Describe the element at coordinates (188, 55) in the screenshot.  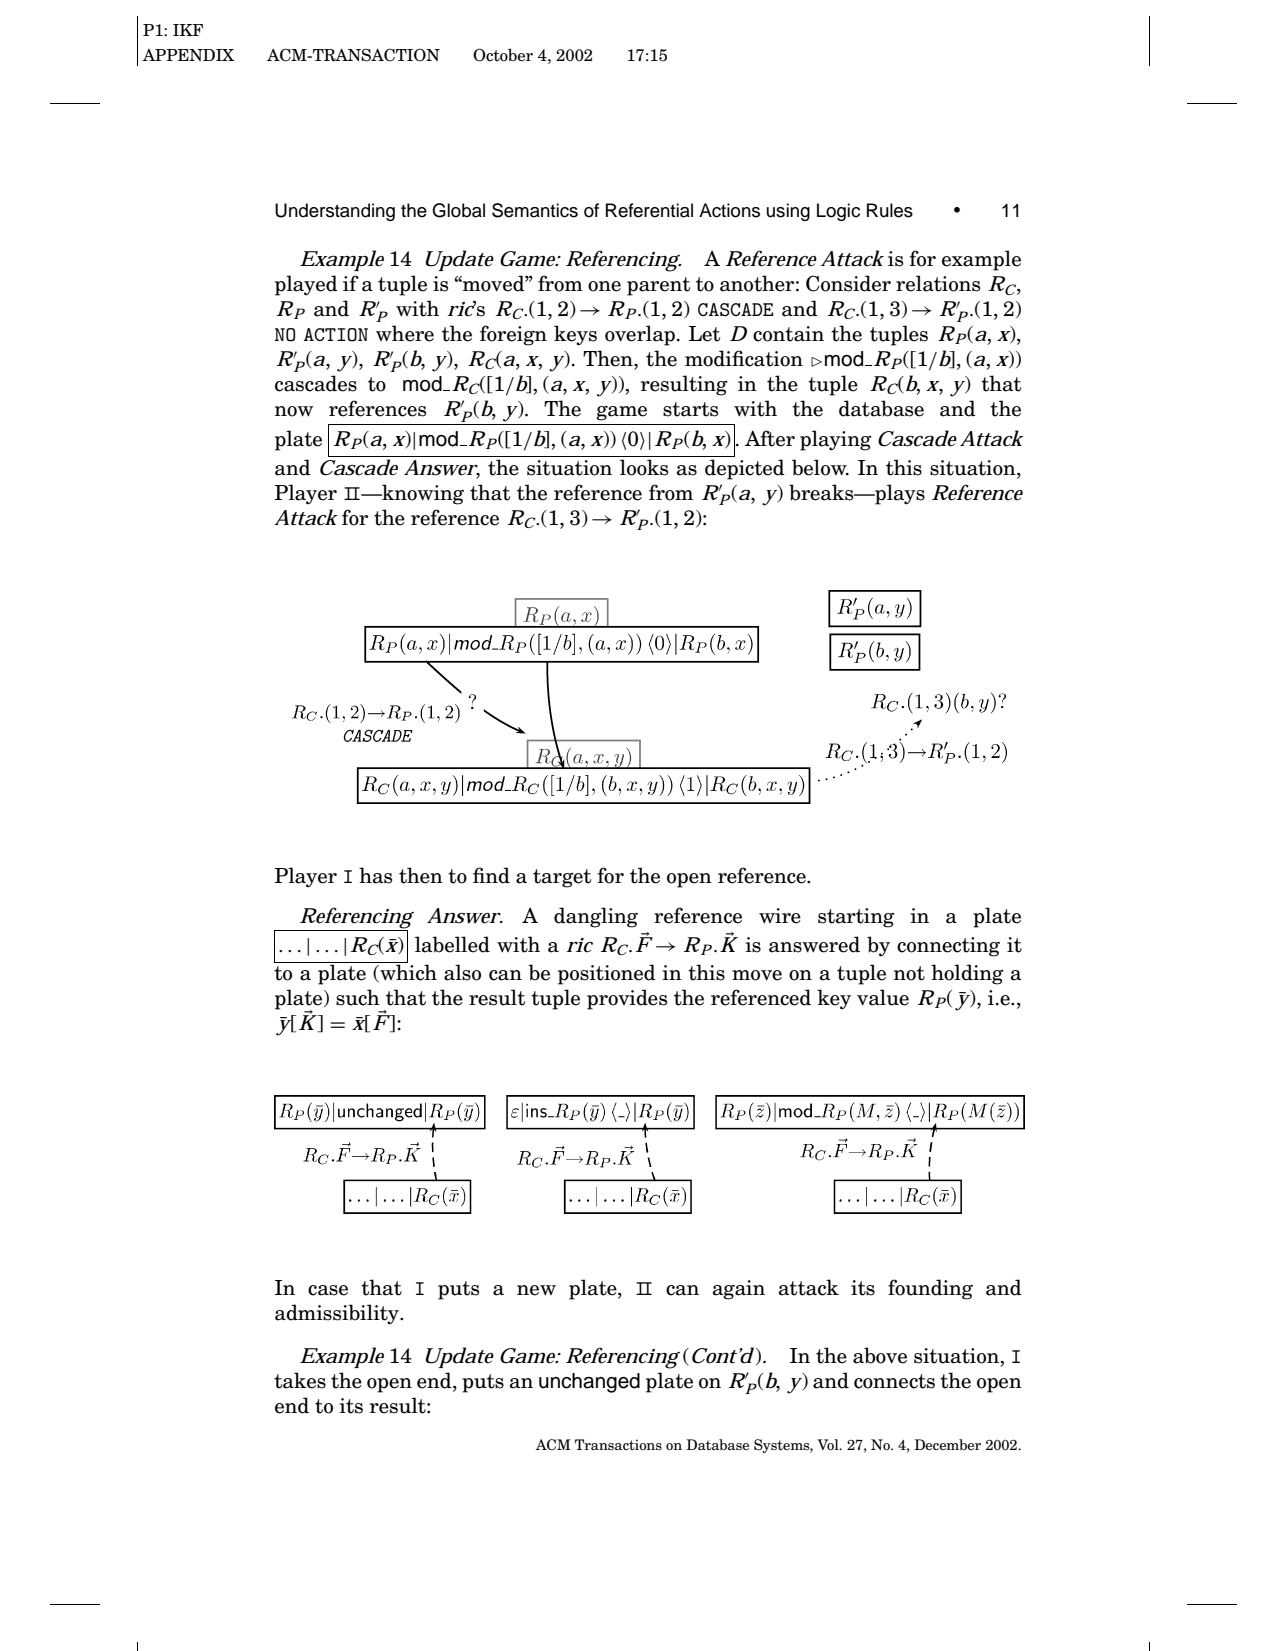
I see `APPENDIX` at that location.
